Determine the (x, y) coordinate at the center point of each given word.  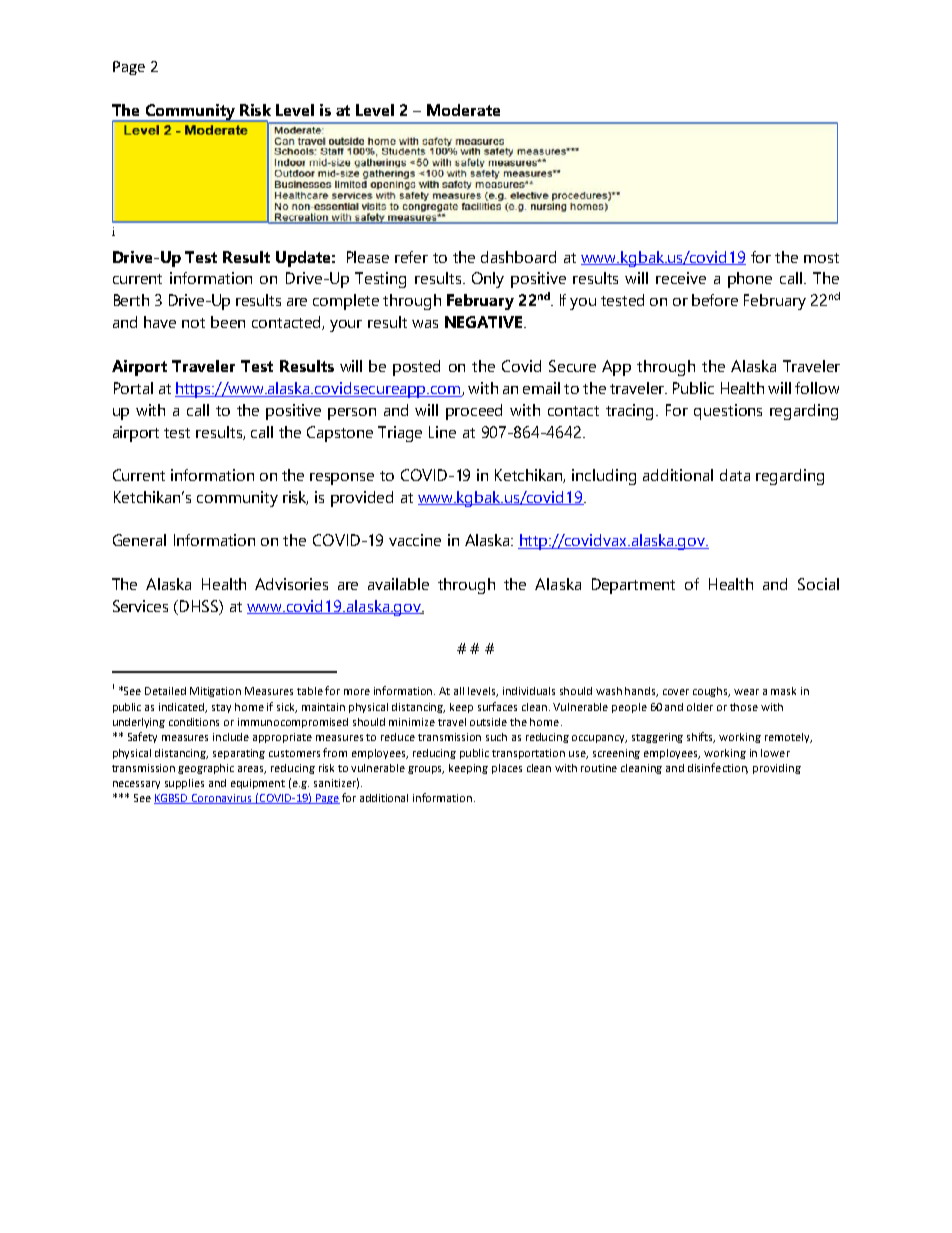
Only (488, 280)
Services (140, 606)
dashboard (518, 257)
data (735, 475)
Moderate (463, 110)
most (821, 258)
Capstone (340, 434)
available (398, 584)
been (228, 322)
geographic (206, 769)
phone (750, 280)
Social (818, 584)
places (507, 769)
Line (442, 432)
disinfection (718, 768)
